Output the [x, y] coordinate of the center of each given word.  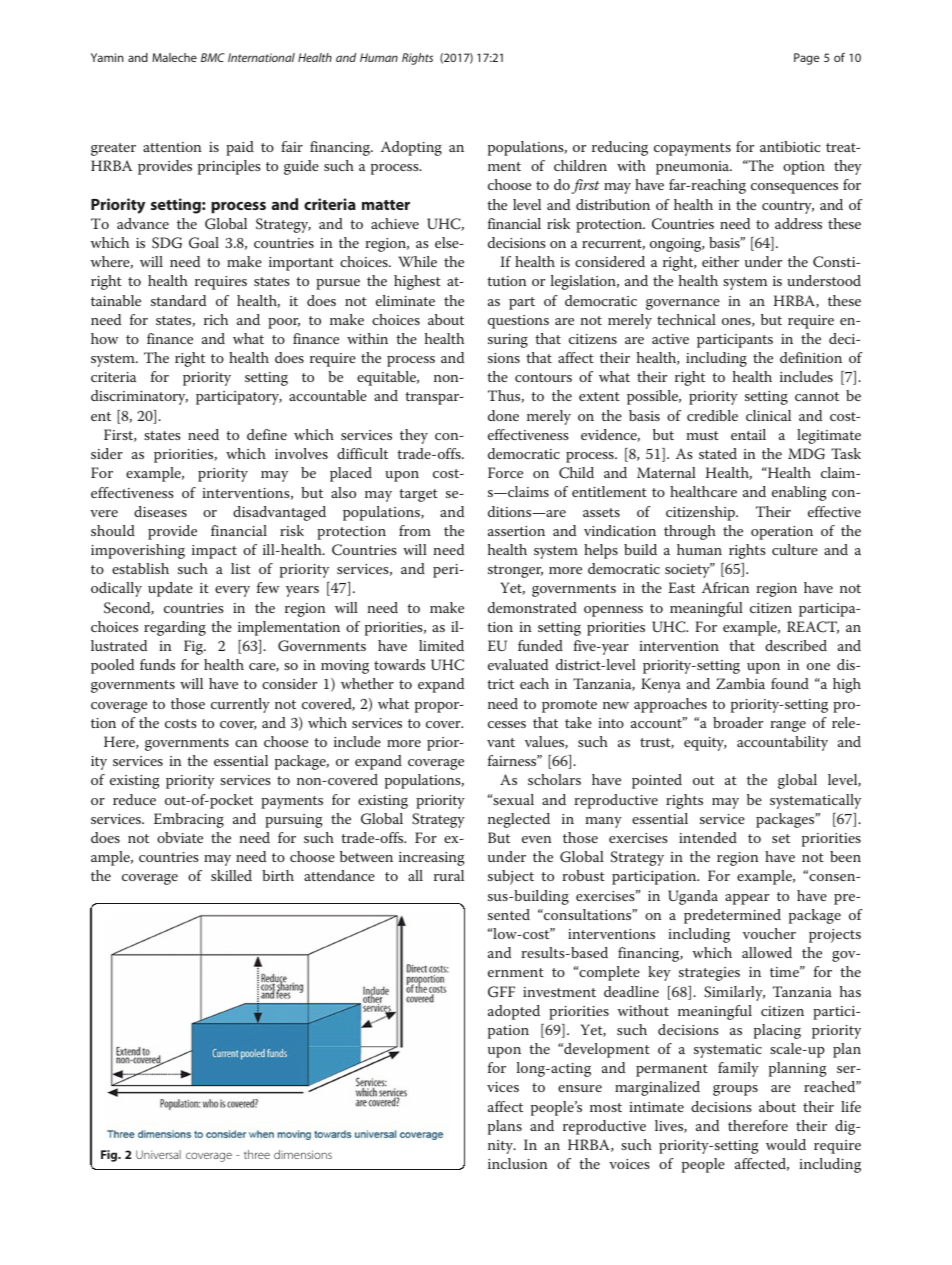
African [726, 587]
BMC [213, 57]
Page [806, 59]
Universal [158, 1154]
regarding [175, 628]
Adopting [411, 148]
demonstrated [532, 607]
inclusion [518, 1163]
